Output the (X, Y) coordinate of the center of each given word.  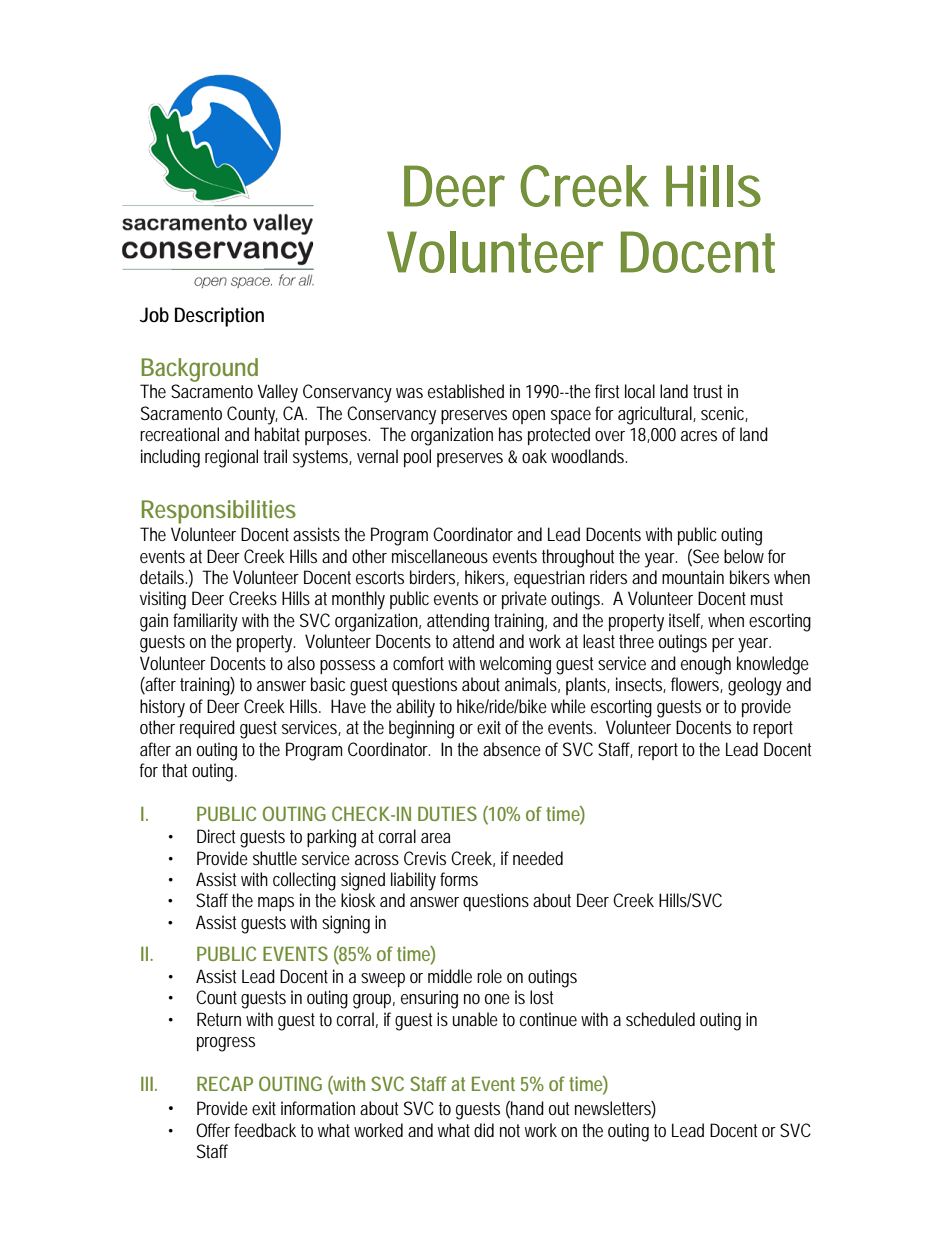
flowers (697, 685)
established (466, 391)
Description (219, 317)
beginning (421, 729)
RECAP (225, 1083)
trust (707, 391)
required (207, 729)
